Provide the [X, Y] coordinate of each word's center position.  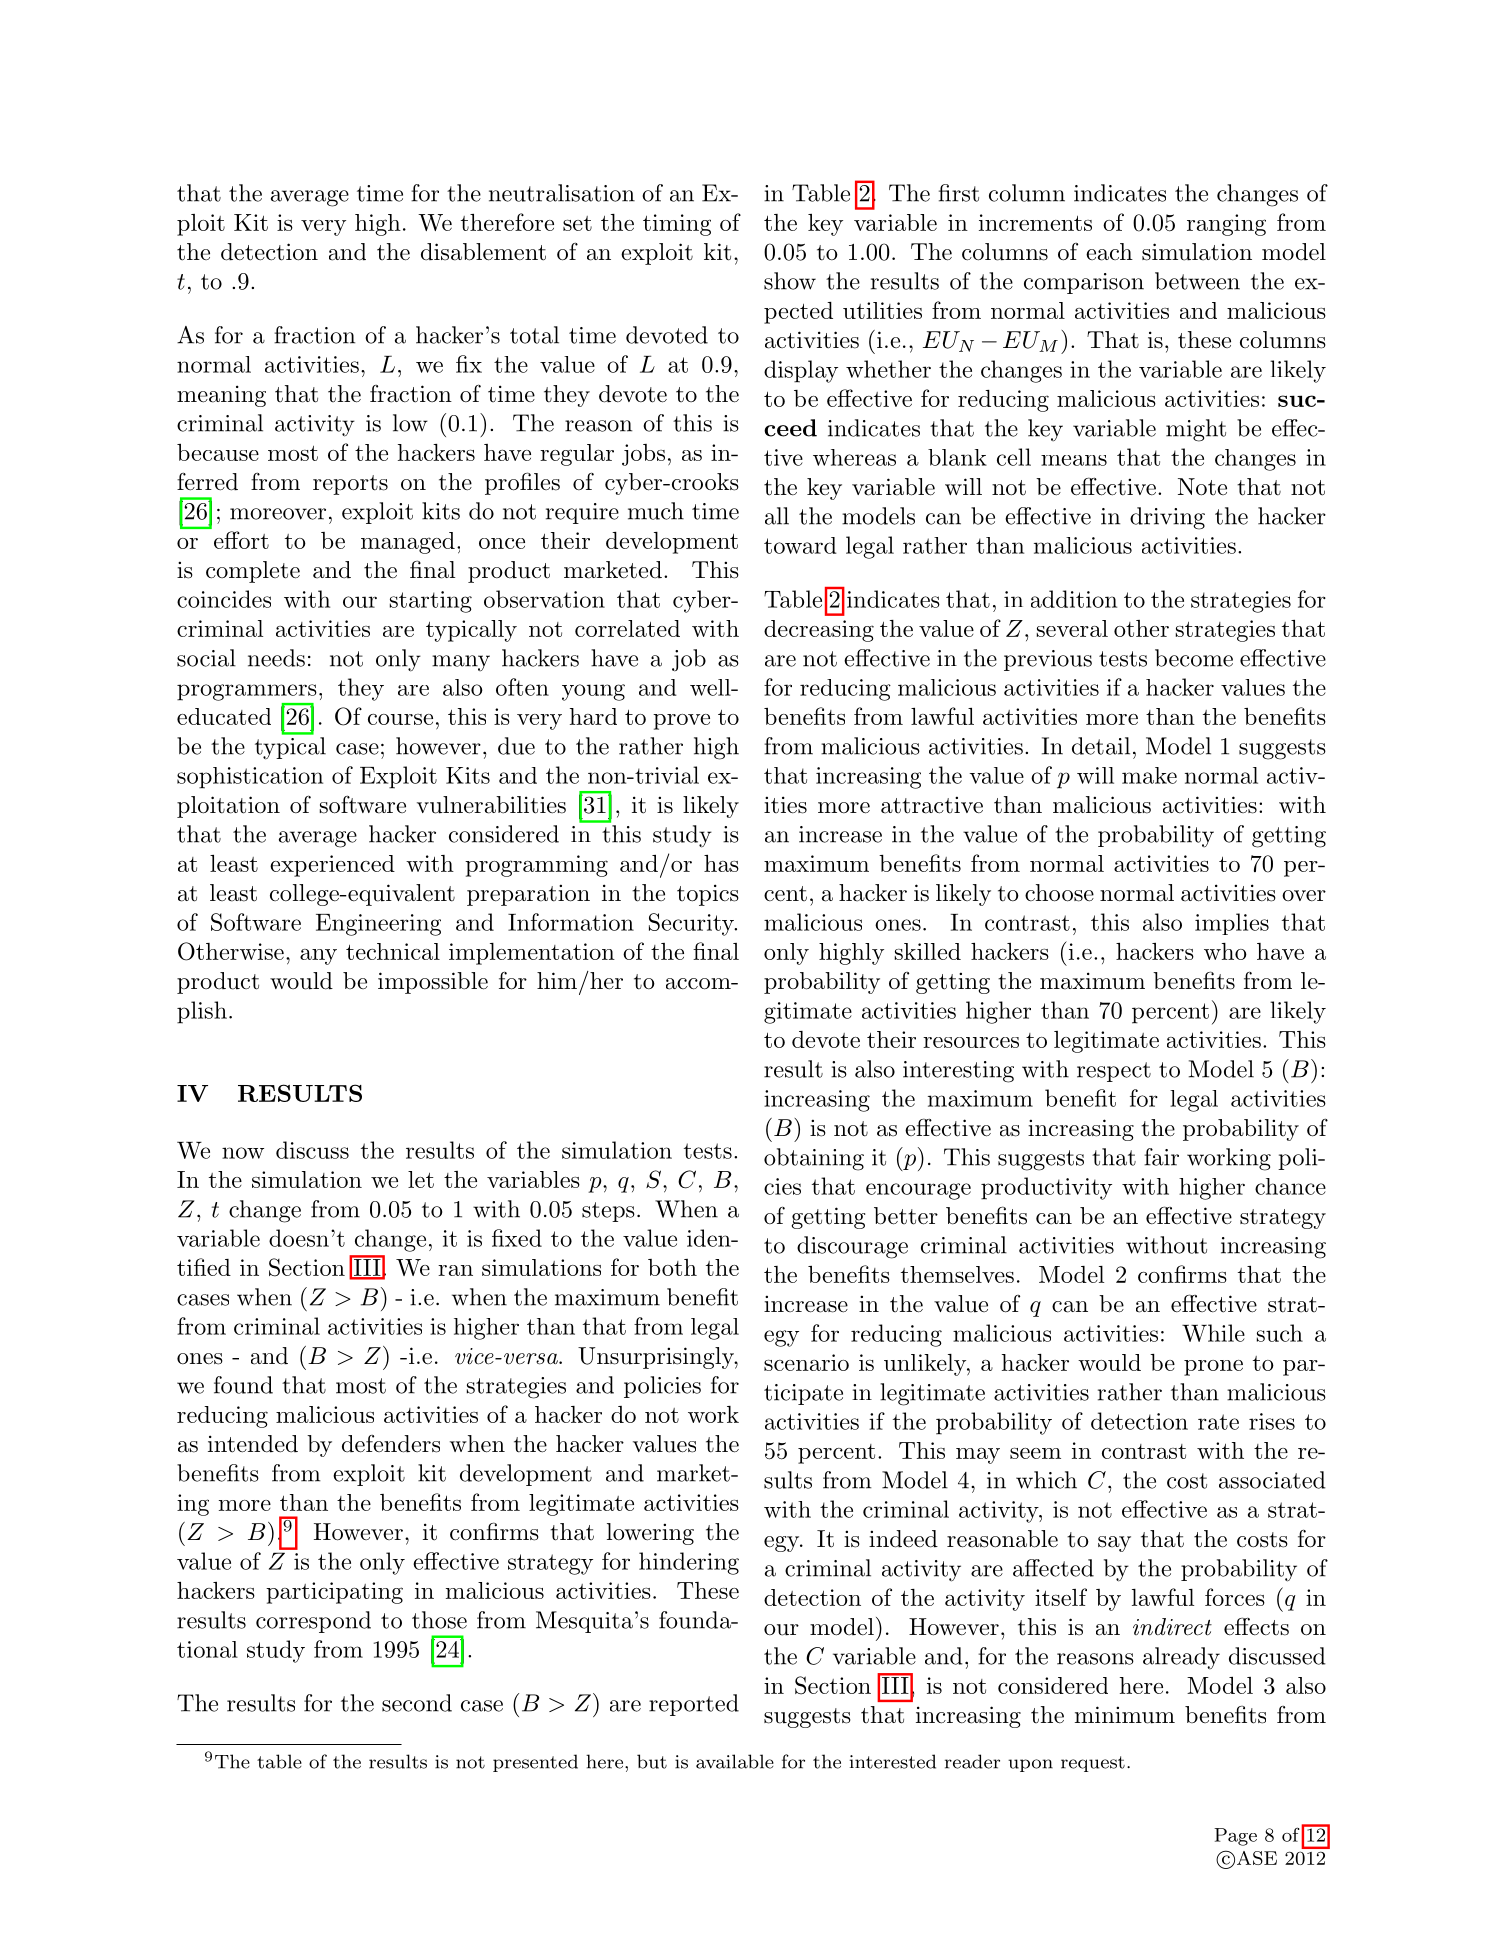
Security [692, 924]
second [417, 1703]
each [1109, 252]
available [735, 1761]
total [534, 335]
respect [1114, 1072]
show [790, 281]
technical [393, 951]
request [1093, 1764]
